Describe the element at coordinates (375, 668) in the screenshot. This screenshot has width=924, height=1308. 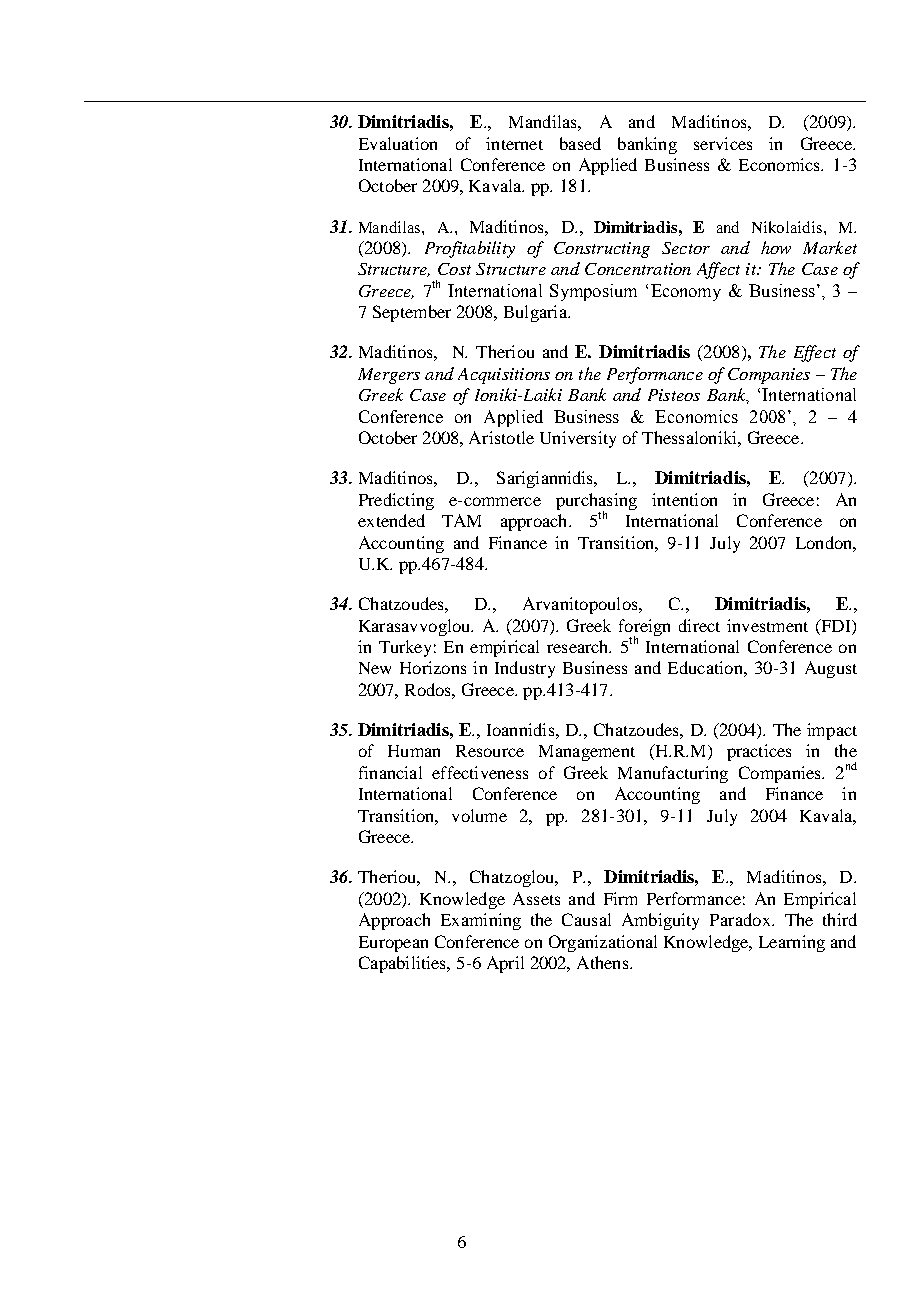
I see `New` at that location.
